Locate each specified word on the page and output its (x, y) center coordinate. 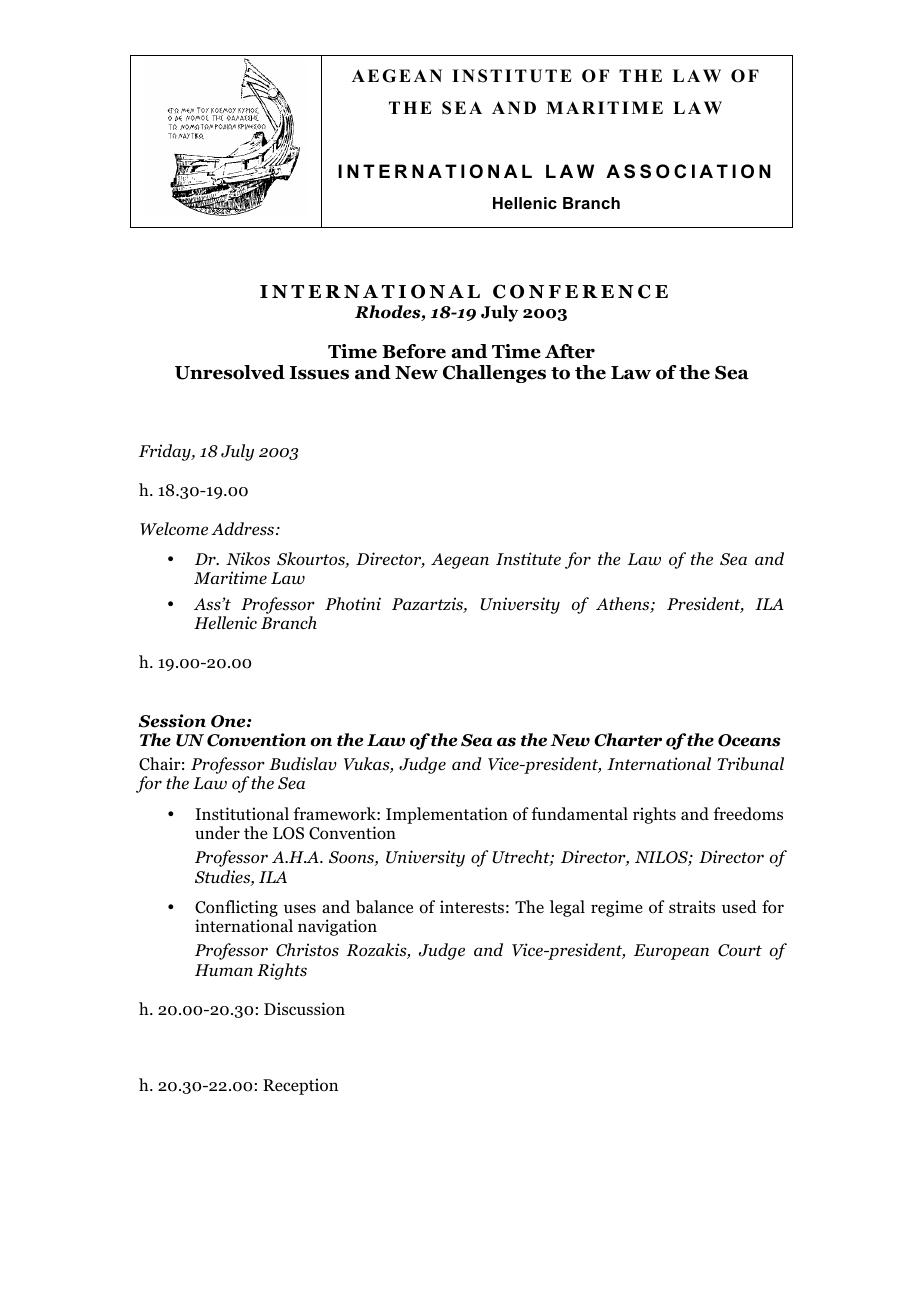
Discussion (304, 1009)
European (671, 952)
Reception (300, 1086)
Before (414, 351)
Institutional (242, 814)
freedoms (748, 814)
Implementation (447, 815)
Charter (628, 740)
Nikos (248, 559)
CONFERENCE (580, 291)
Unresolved (230, 372)
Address (244, 529)
